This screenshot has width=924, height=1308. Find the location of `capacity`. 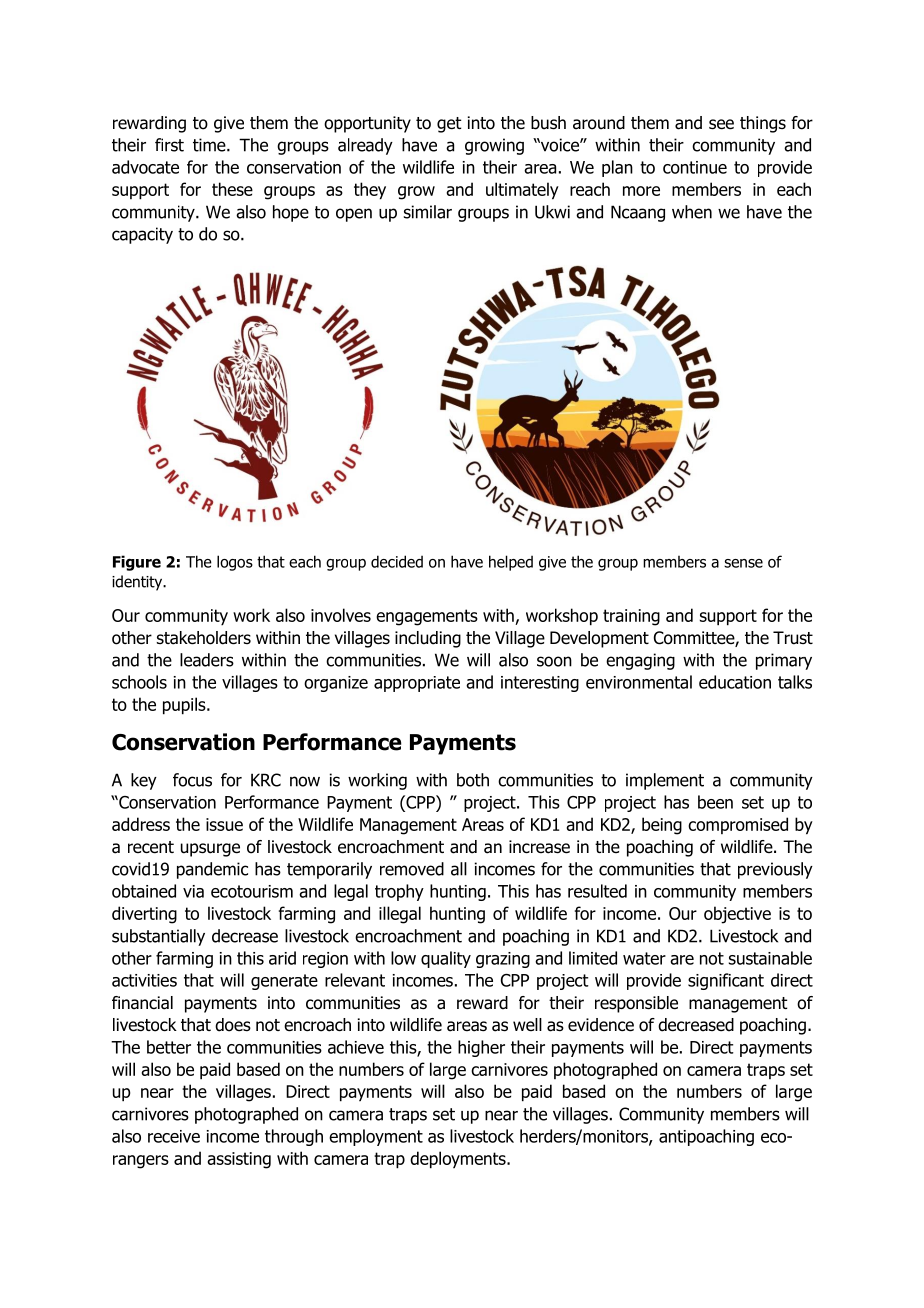

capacity is located at coordinates (142, 235).
